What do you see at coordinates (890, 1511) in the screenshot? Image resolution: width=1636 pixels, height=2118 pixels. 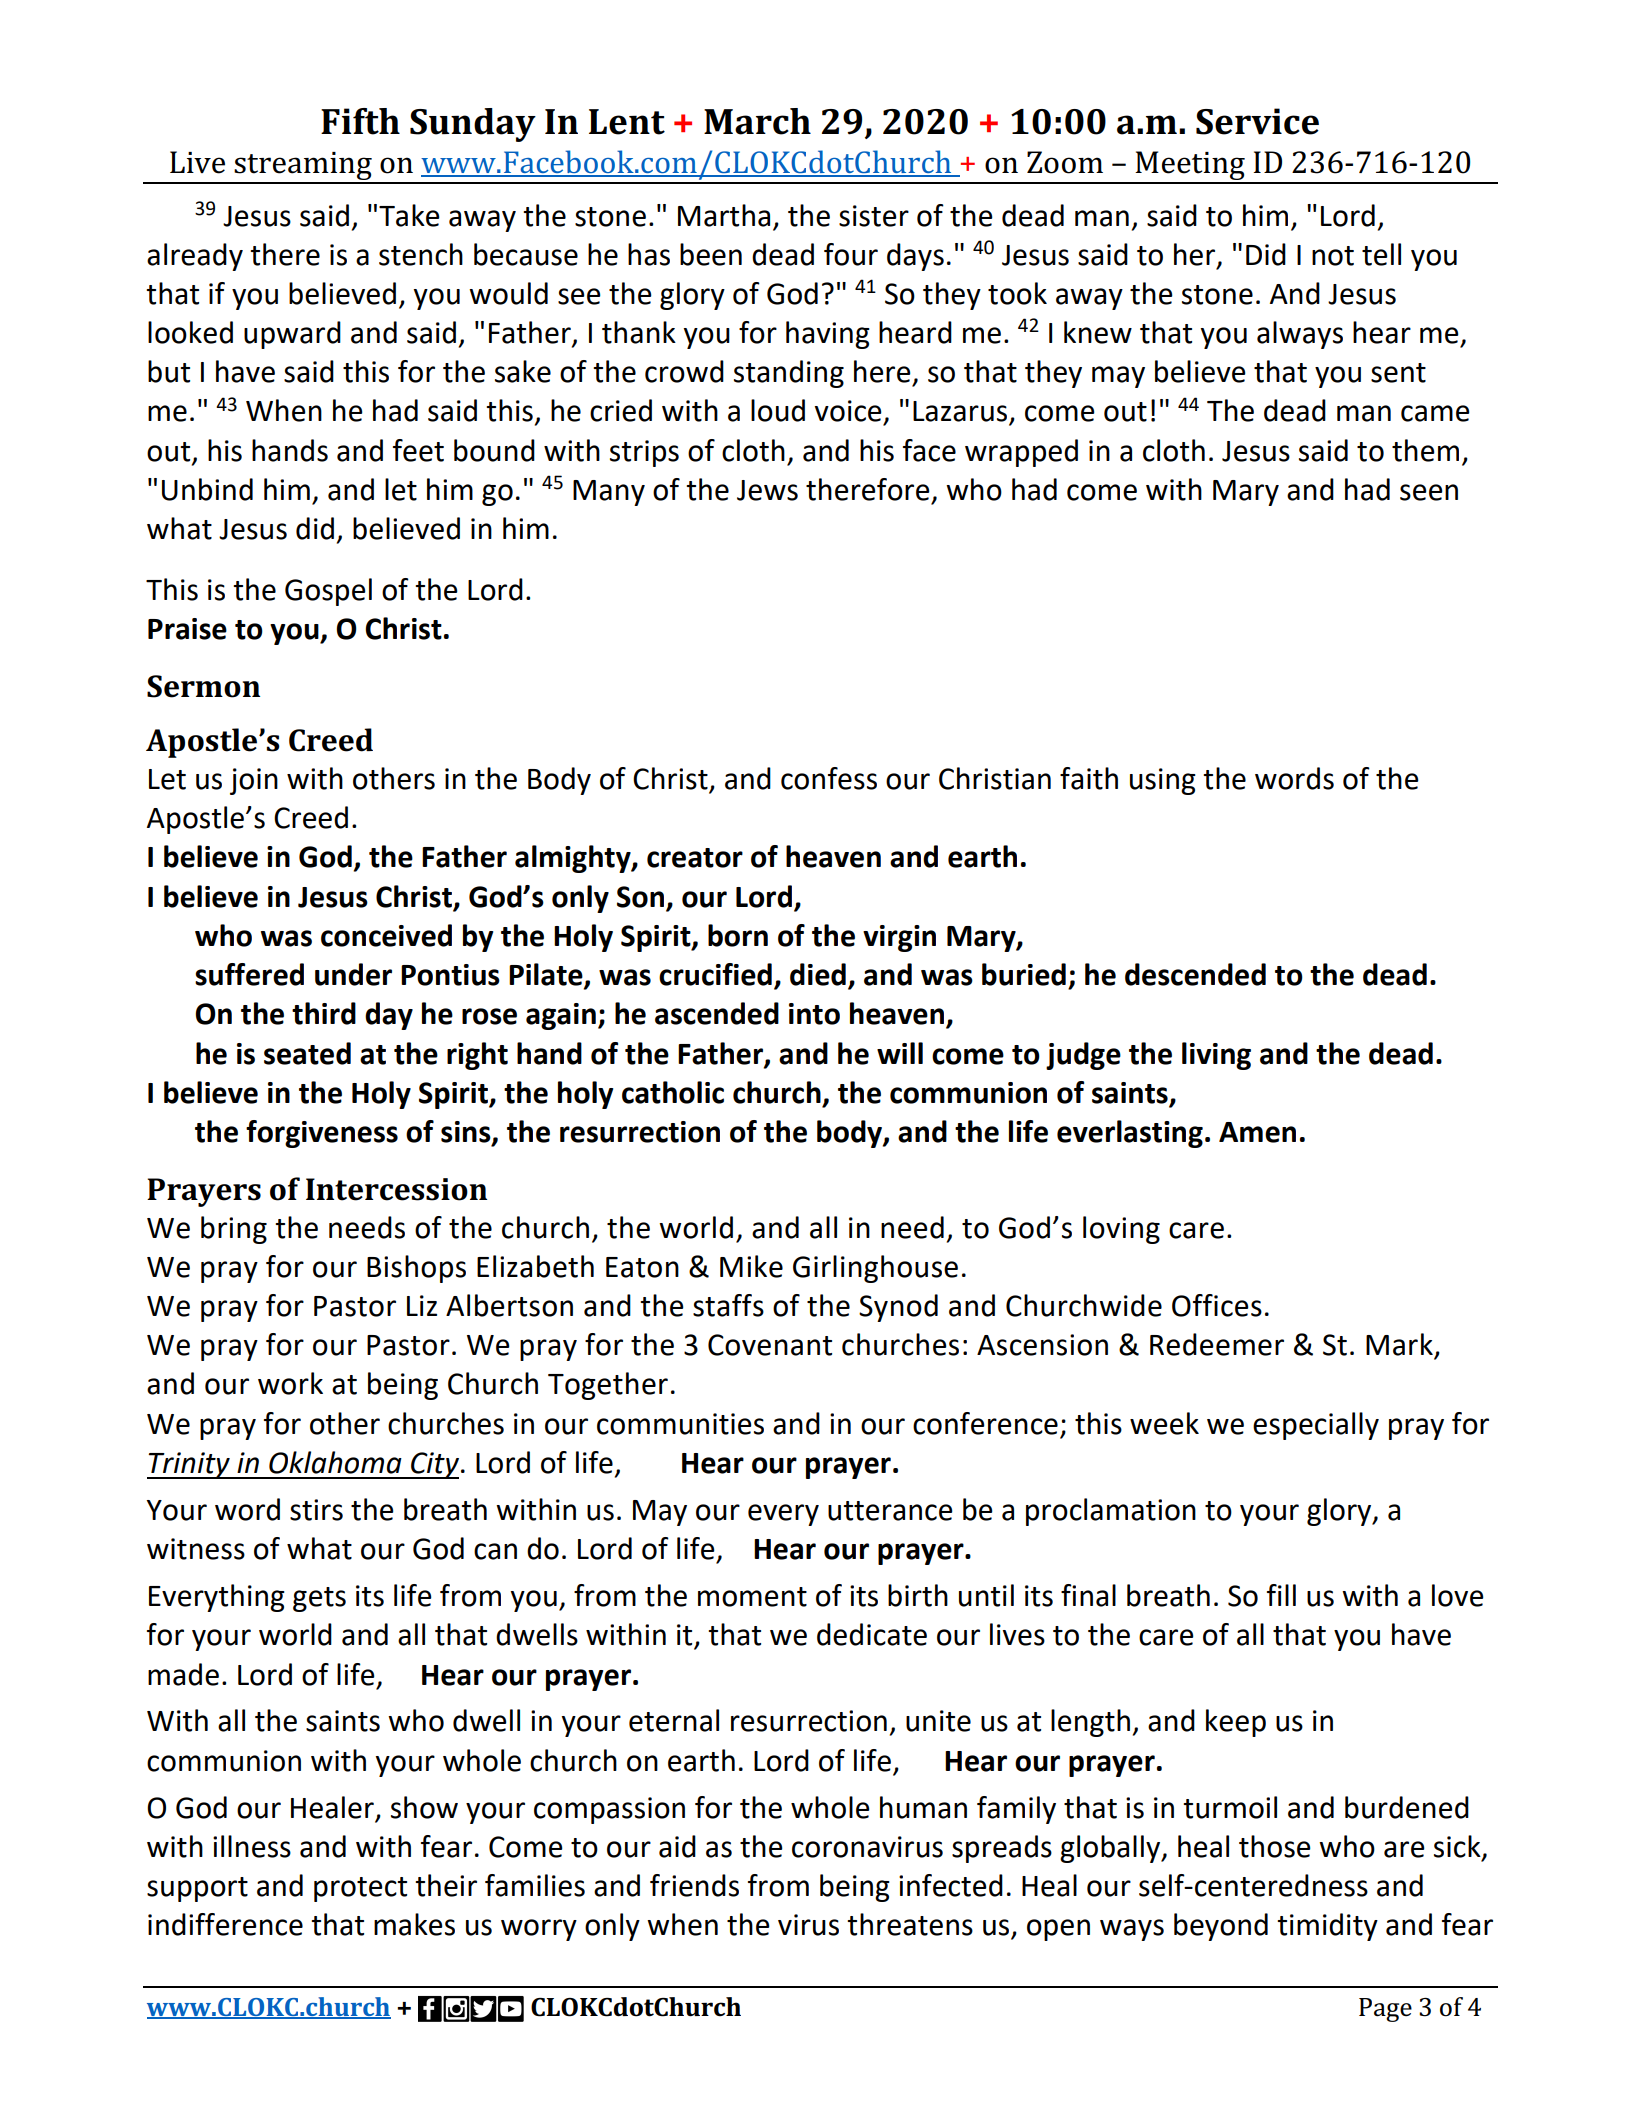 I see `utterance` at bounding box center [890, 1511].
